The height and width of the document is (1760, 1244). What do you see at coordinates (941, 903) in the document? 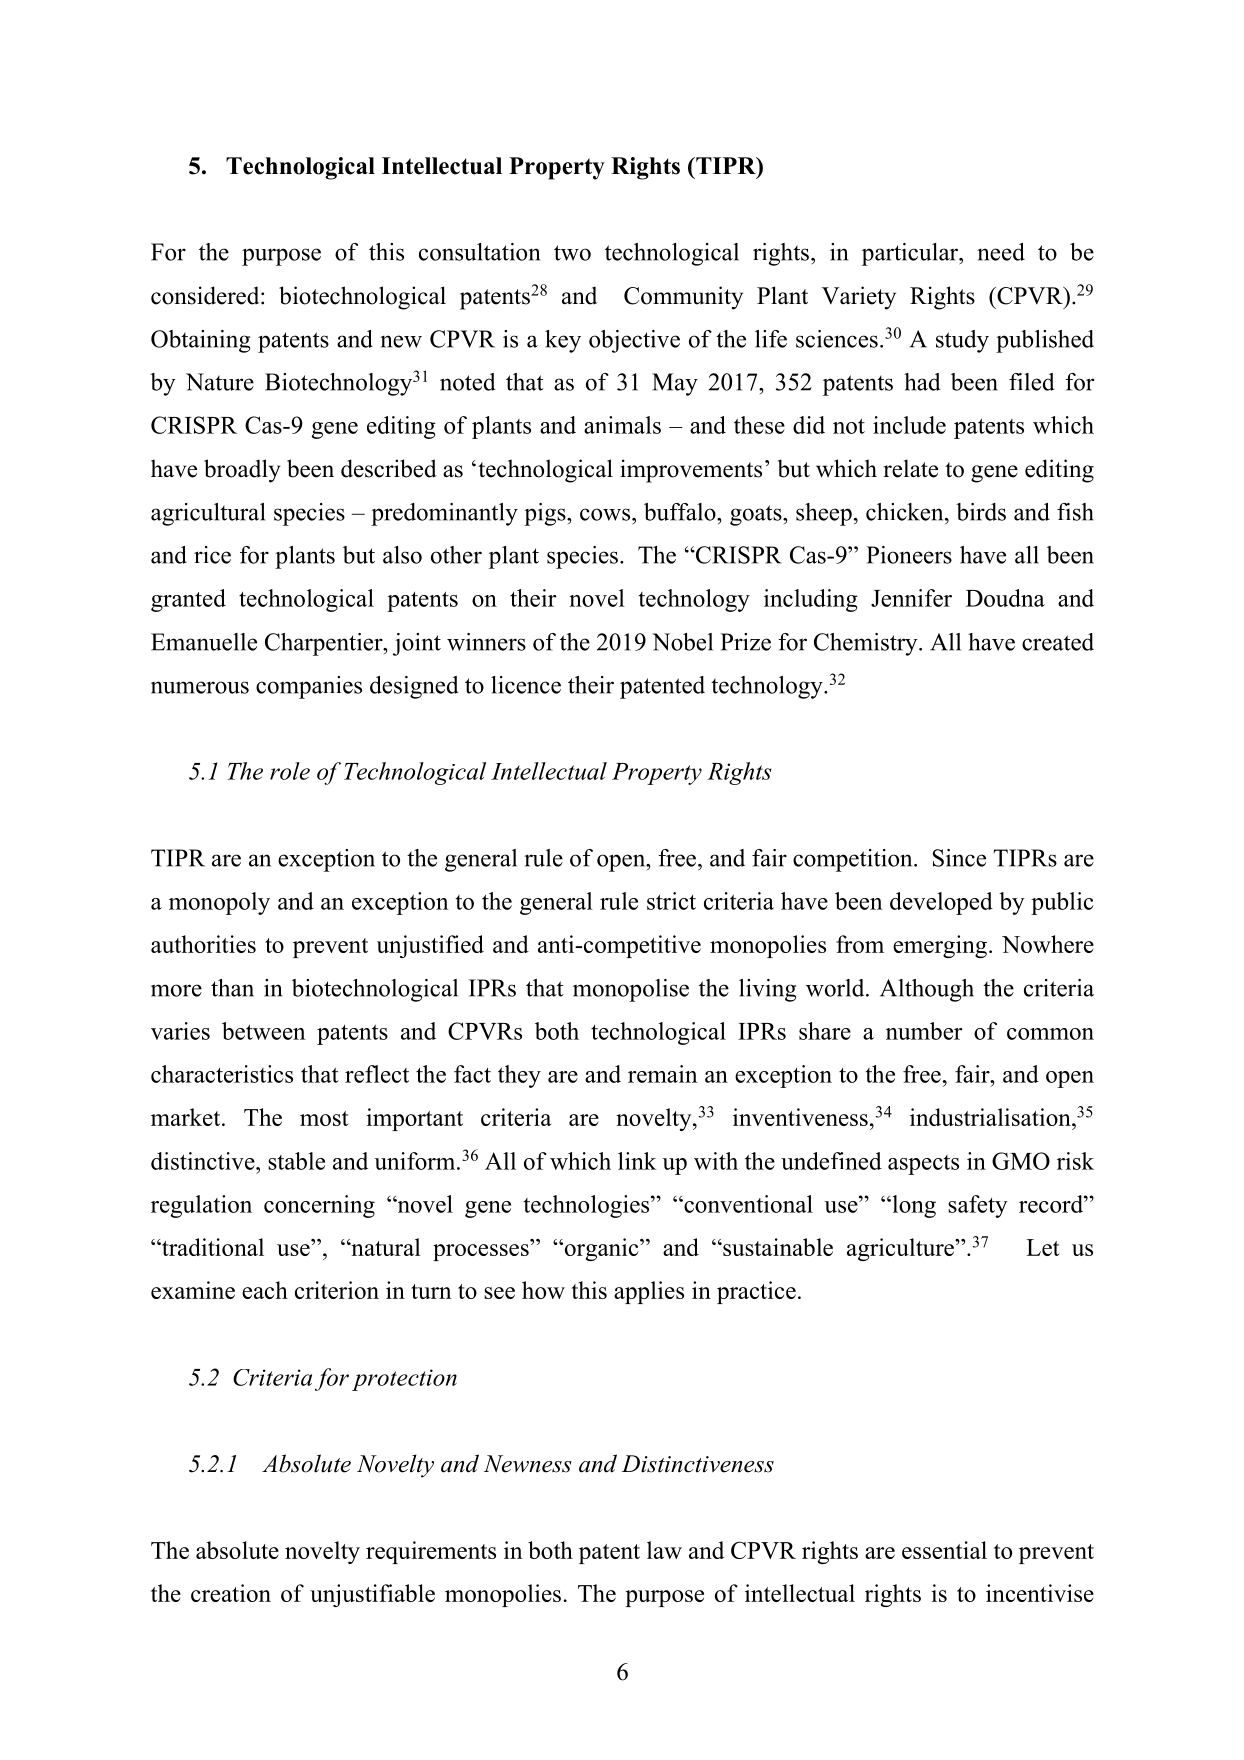
I see `developed` at bounding box center [941, 903].
